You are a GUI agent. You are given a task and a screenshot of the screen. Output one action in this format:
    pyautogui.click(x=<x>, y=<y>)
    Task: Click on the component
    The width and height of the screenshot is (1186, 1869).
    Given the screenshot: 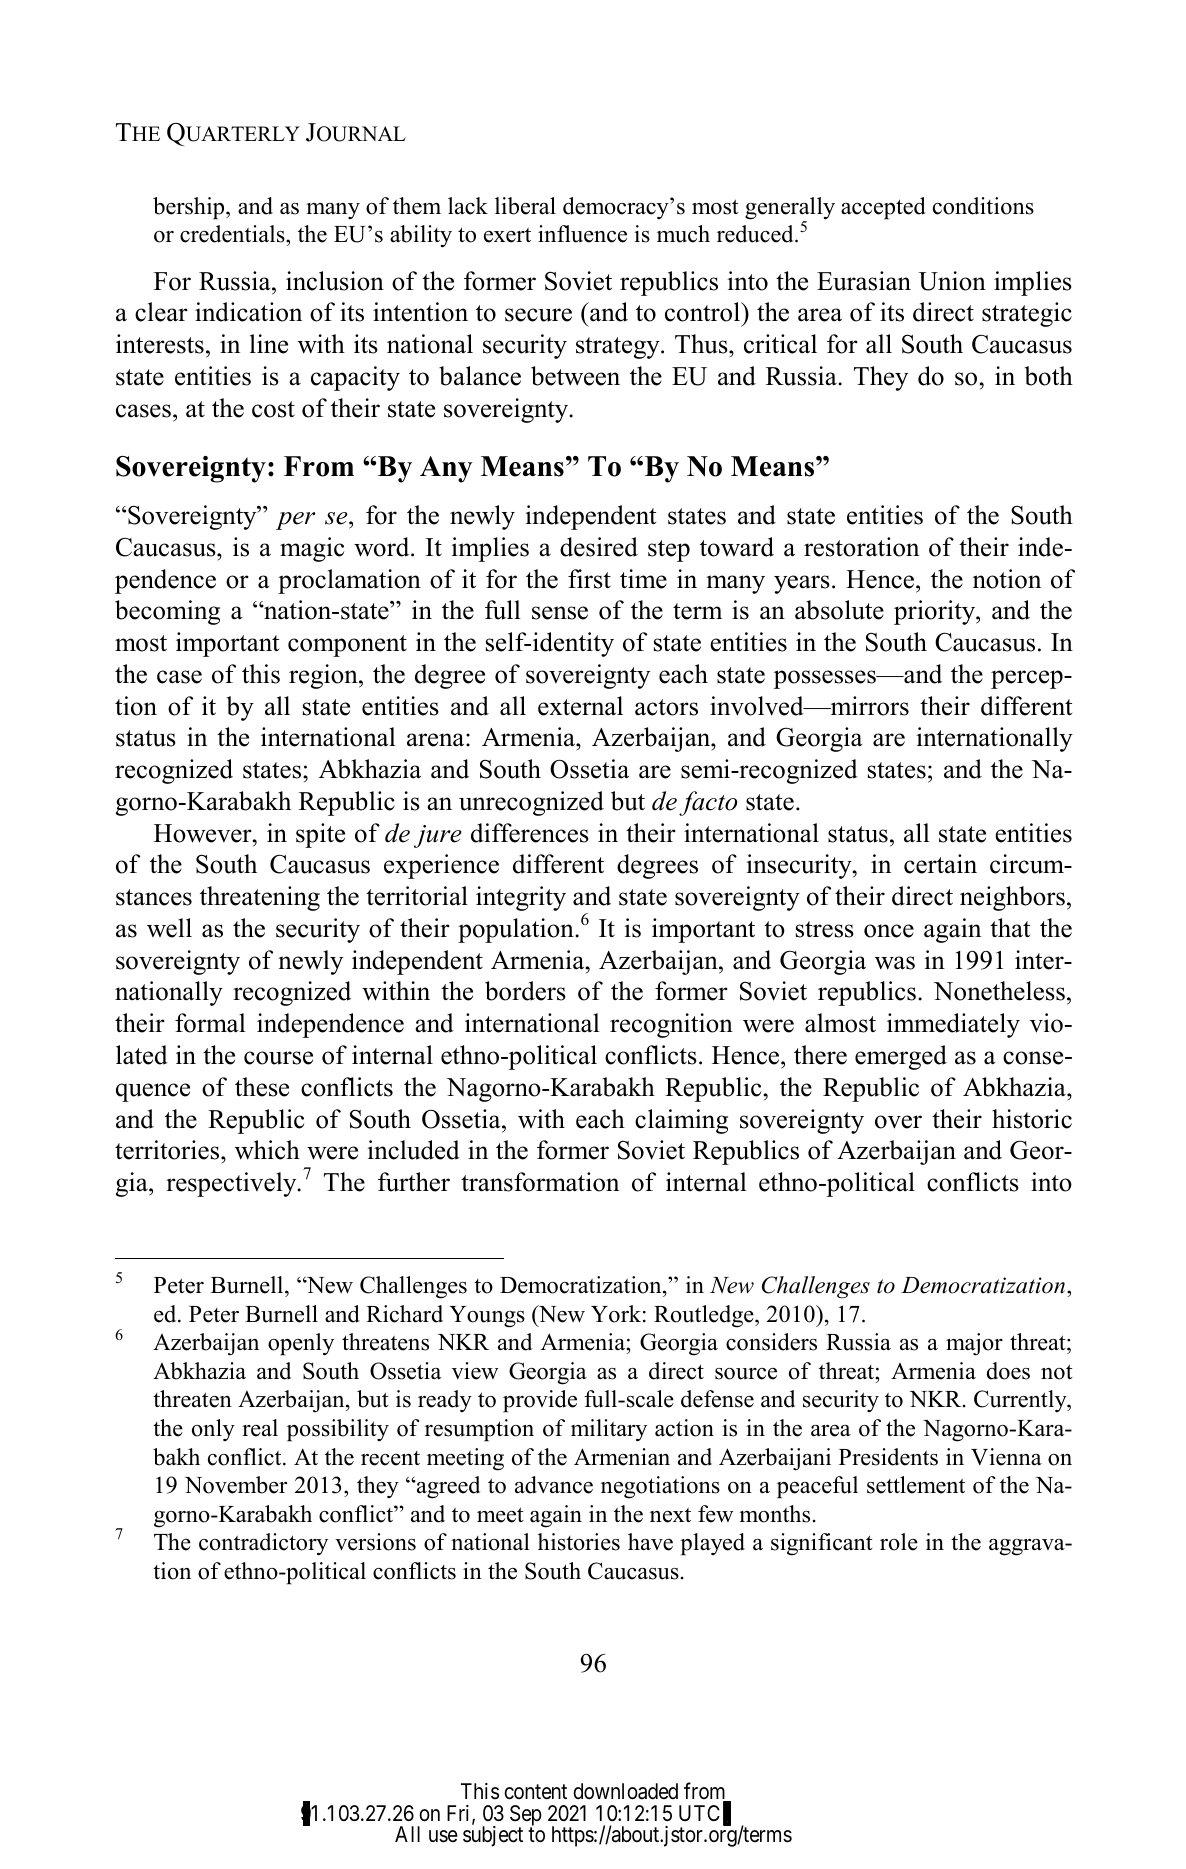 What is the action you would take?
    pyautogui.click(x=347, y=646)
